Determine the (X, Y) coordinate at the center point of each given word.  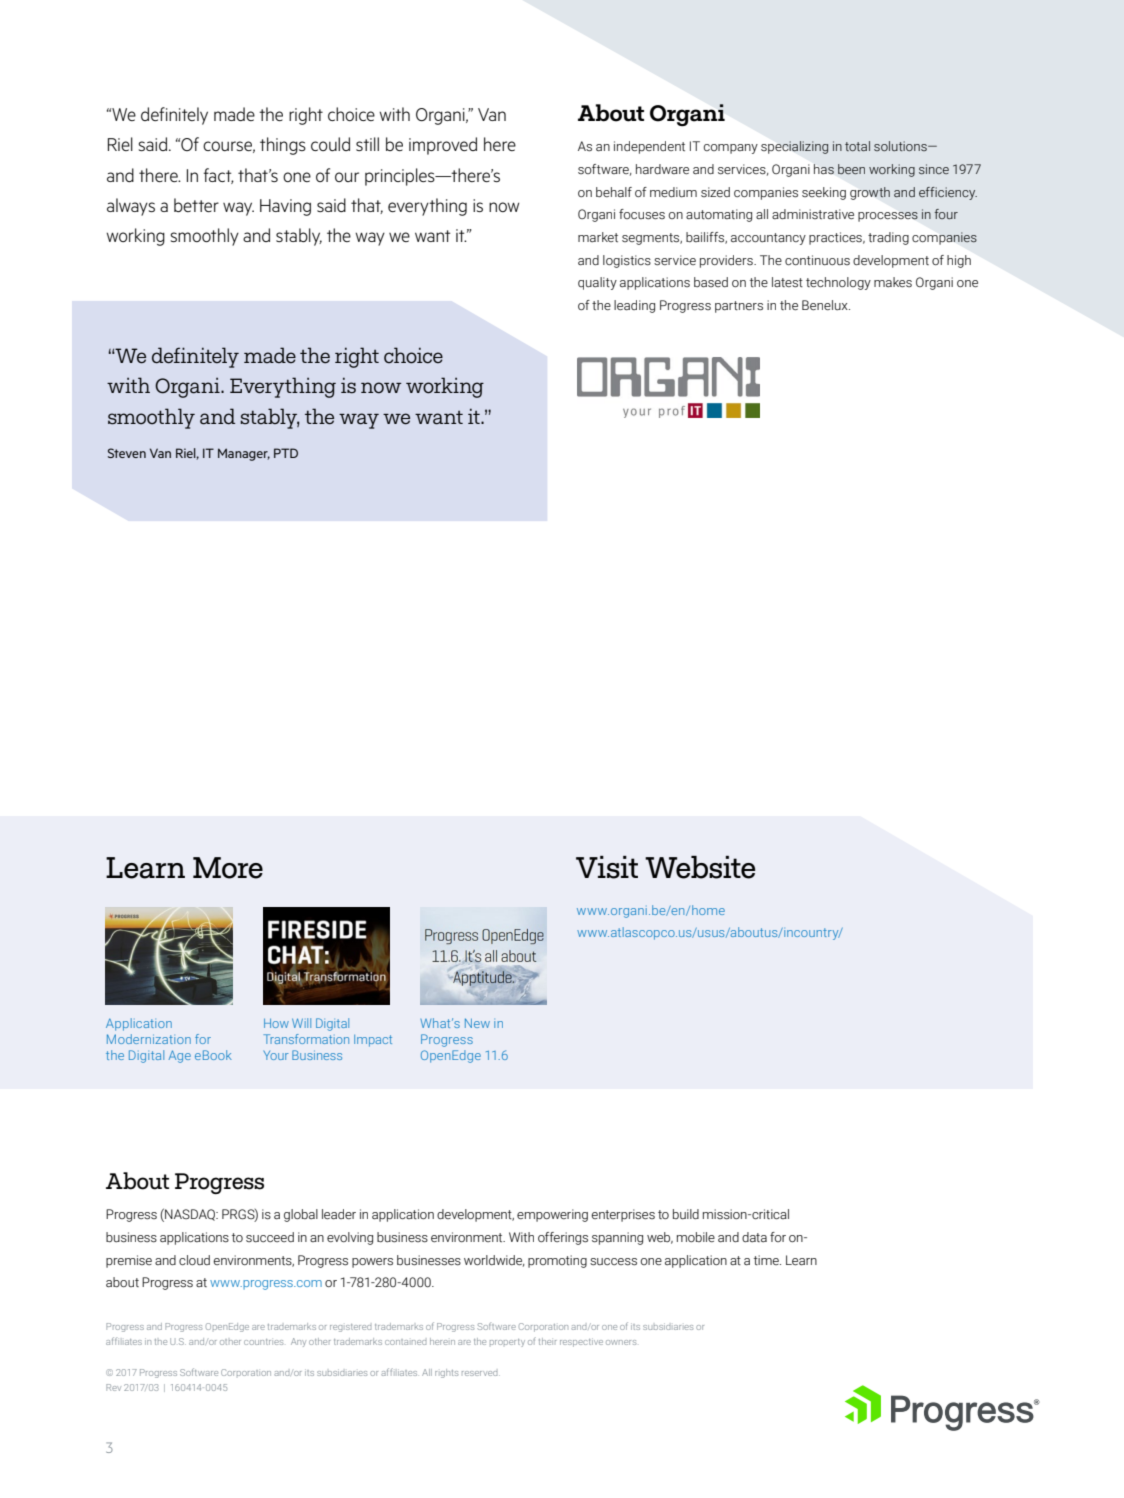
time (767, 1260)
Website (700, 867)
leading (634, 306)
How (276, 1023)
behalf (614, 192)
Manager (244, 454)
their (548, 1341)
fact (218, 176)
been (851, 169)
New (477, 1023)
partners (739, 307)
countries (263, 1342)
